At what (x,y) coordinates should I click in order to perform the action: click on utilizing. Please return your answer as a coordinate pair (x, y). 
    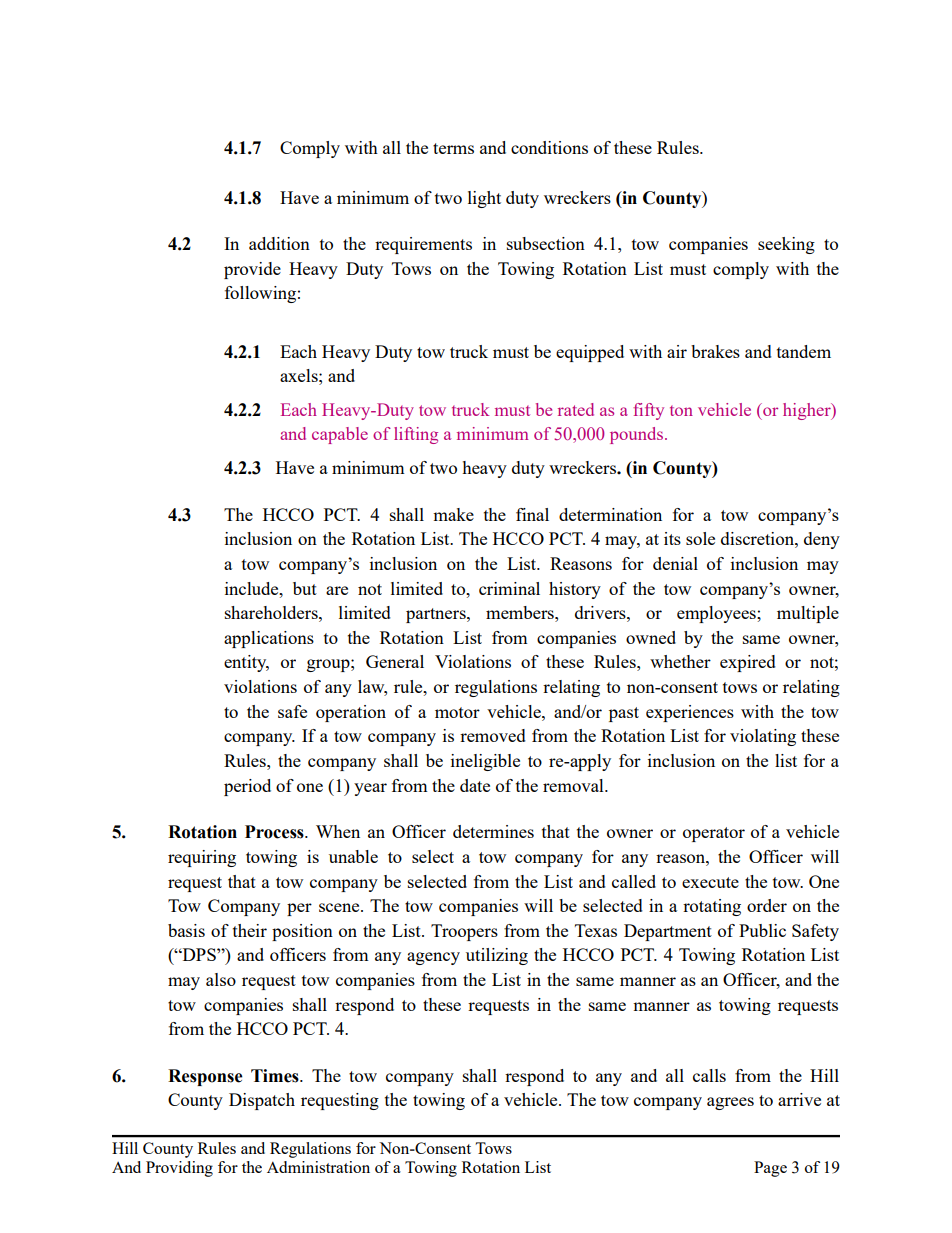
    Looking at the image, I should click on (497, 956).
